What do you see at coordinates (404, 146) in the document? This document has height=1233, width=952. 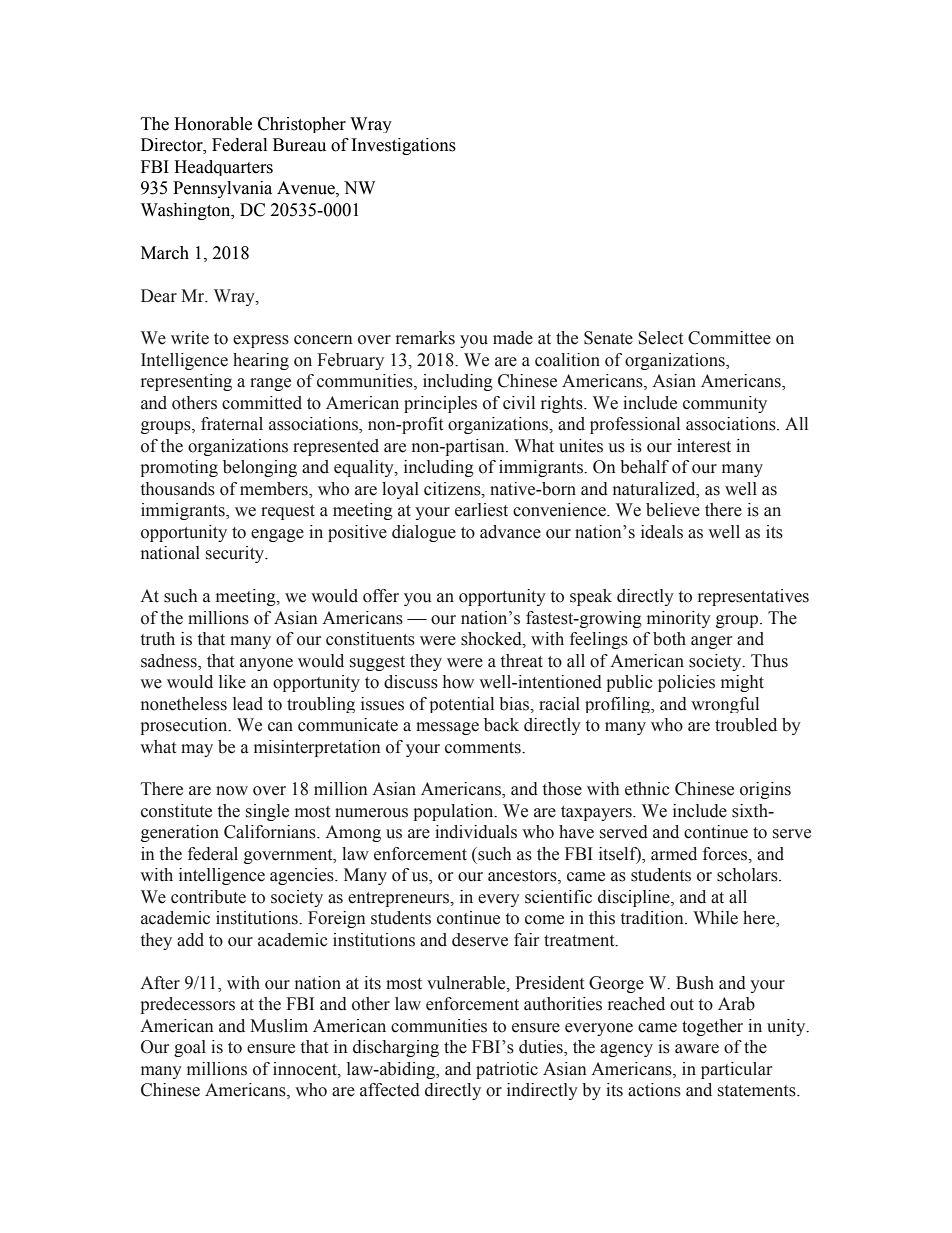 I see `Investigations` at bounding box center [404, 146].
